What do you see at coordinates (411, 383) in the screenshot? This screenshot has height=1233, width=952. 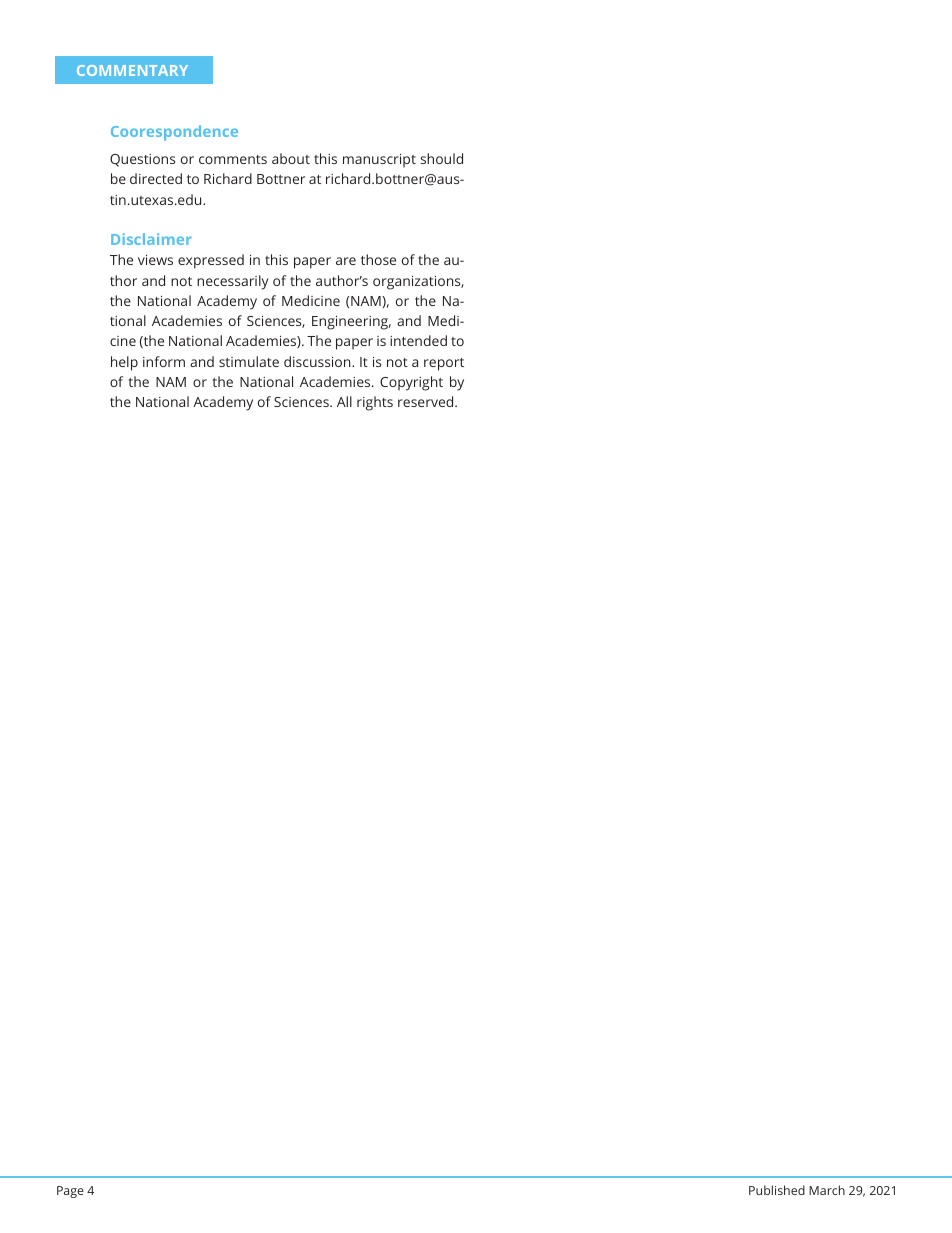 I see `Copyright` at bounding box center [411, 383].
